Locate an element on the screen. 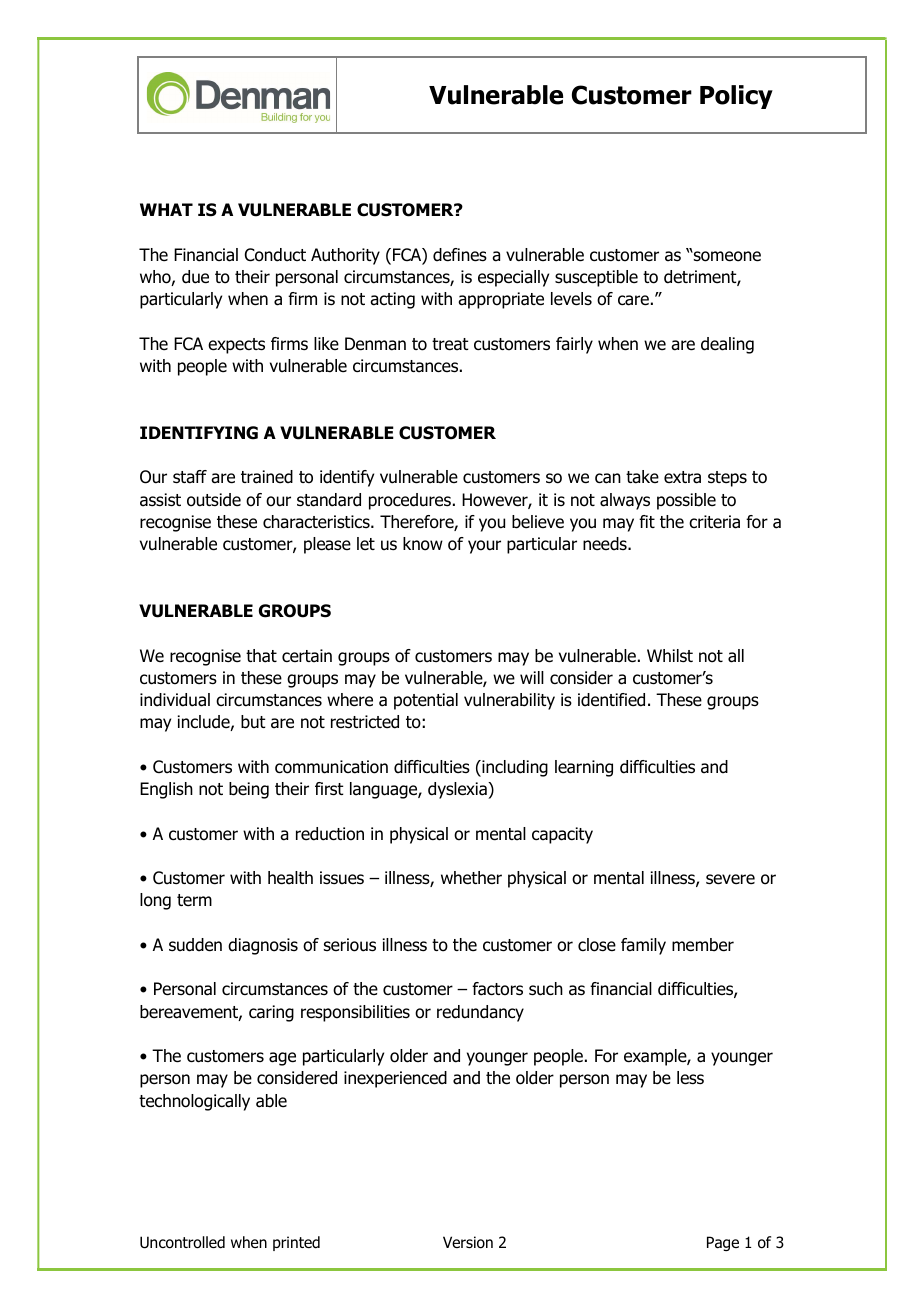 Image resolution: width=924 pixels, height=1308 pixels. Policy is located at coordinates (736, 97).
